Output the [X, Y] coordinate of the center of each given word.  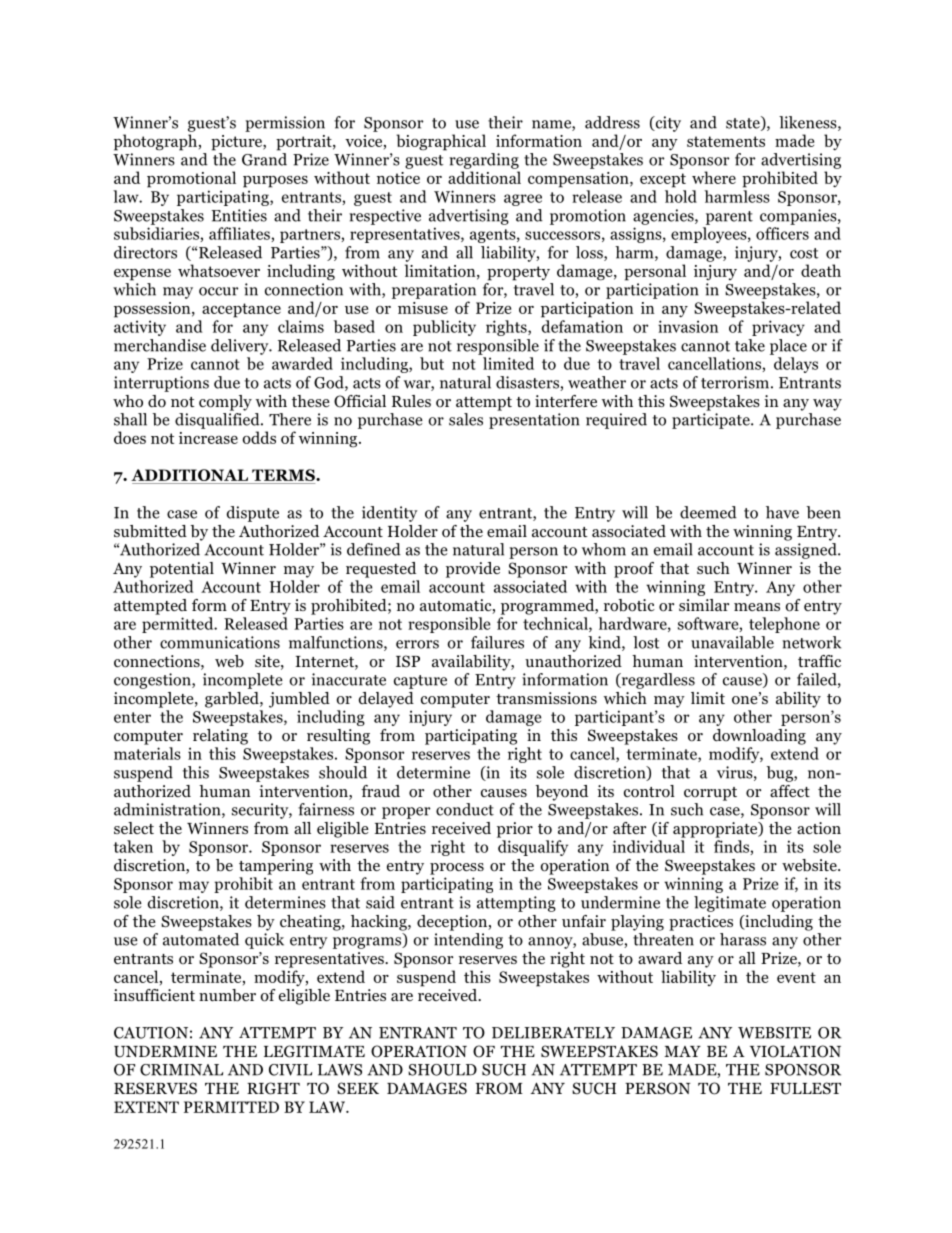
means [757, 607]
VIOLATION [795, 1051]
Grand [264, 159]
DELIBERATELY [553, 1033]
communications [220, 642]
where [714, 177]
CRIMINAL [181, 1070]
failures [497, 642]
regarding [484, 161]
